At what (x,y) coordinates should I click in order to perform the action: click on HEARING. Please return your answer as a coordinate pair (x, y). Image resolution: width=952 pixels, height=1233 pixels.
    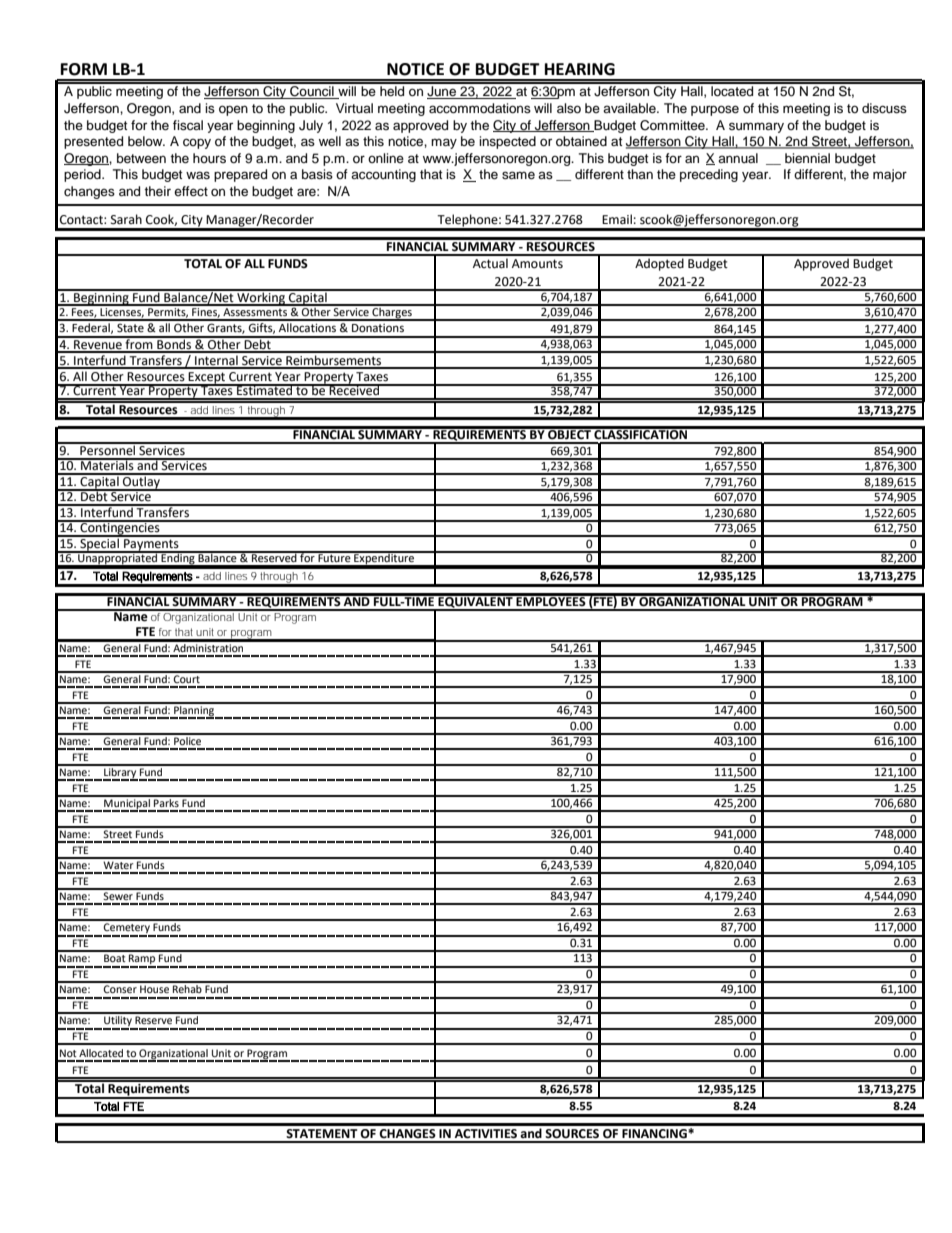
    Looking at the image, I should click on (580, 69).
